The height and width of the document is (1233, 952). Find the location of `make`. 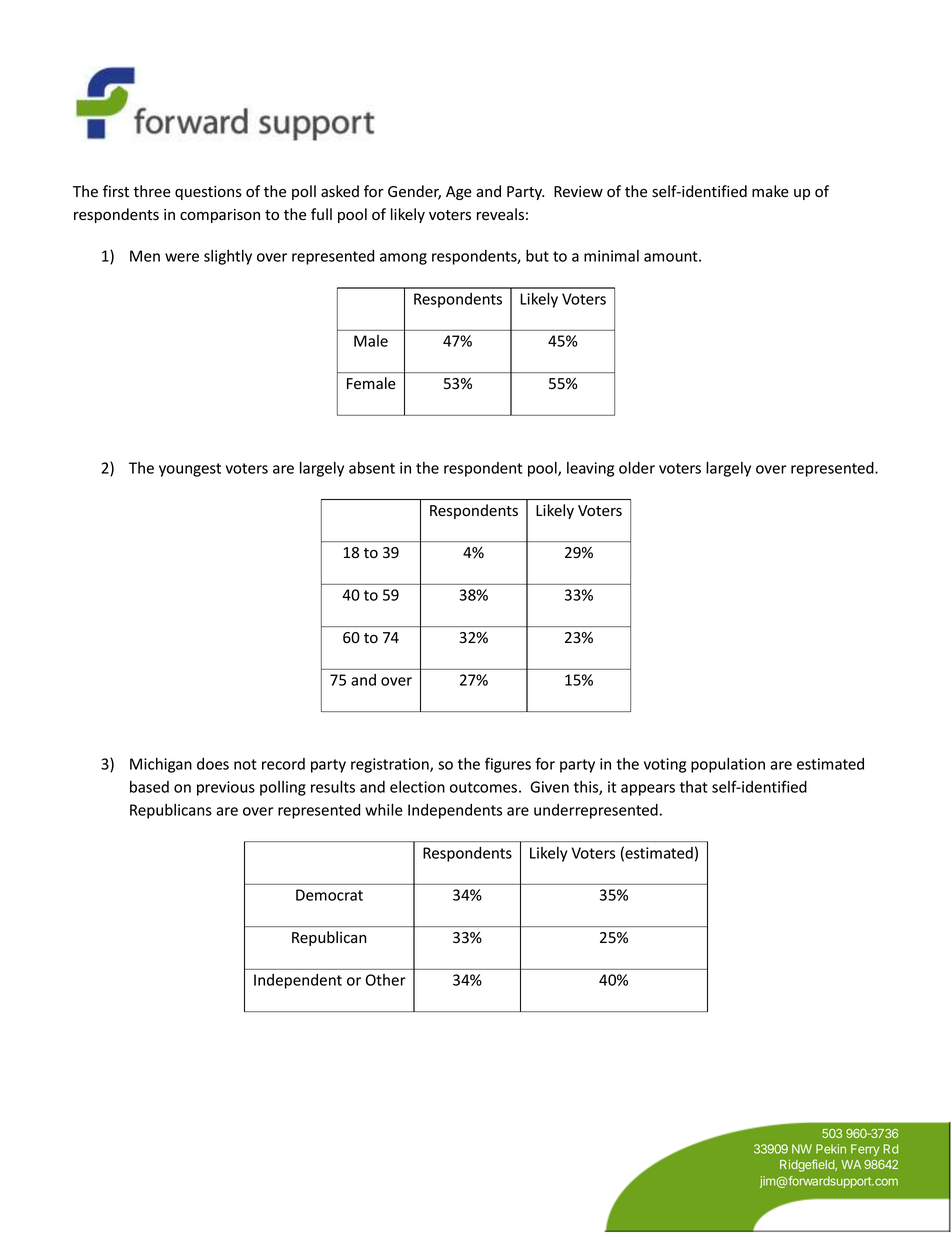

make is located at coordinates (770, 191).
